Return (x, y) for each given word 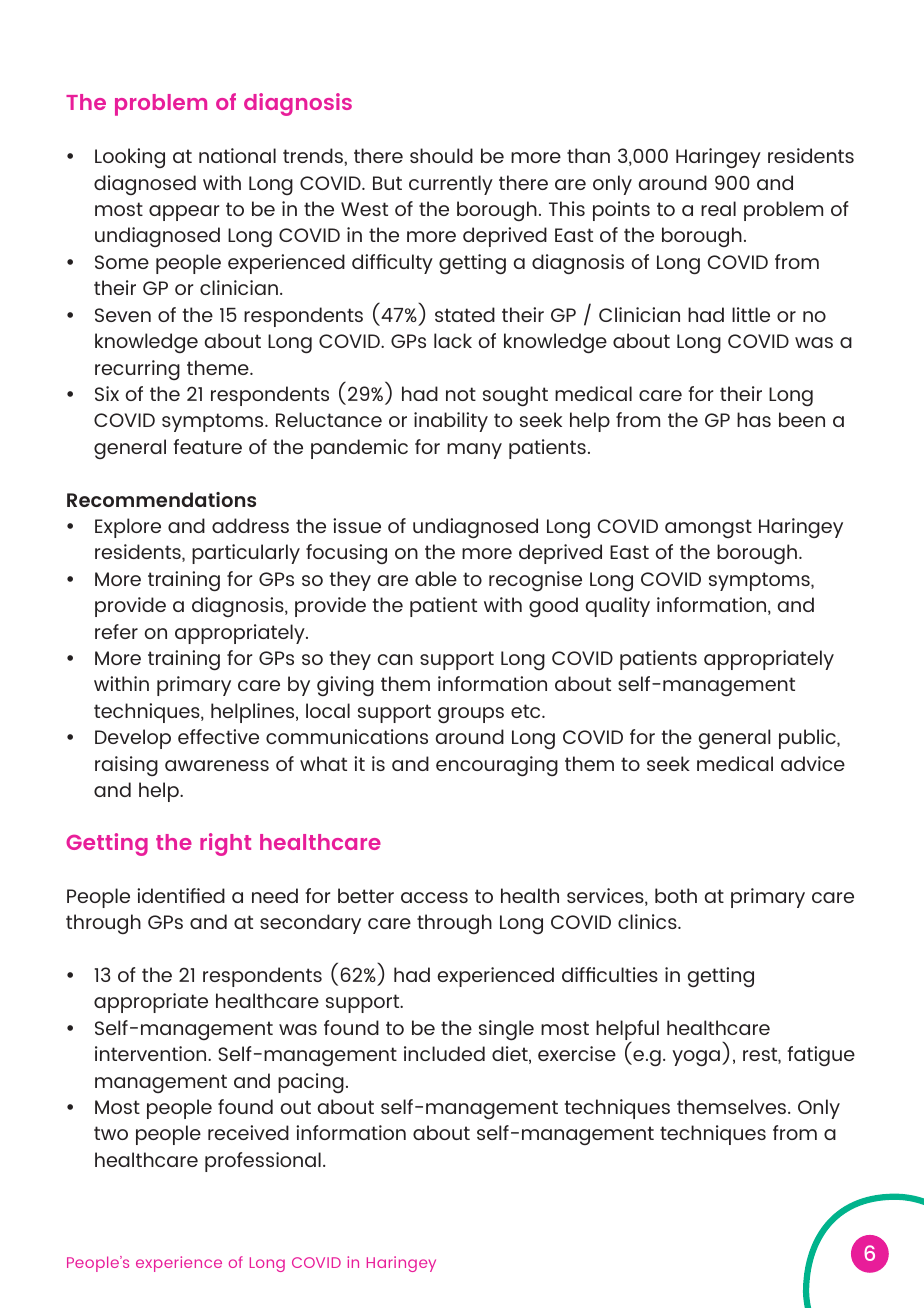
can (395, 659)
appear (184, 213)
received (248, 1132)
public (808, 739)
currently (451, 185)
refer (116, 631)
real (718, 208)
